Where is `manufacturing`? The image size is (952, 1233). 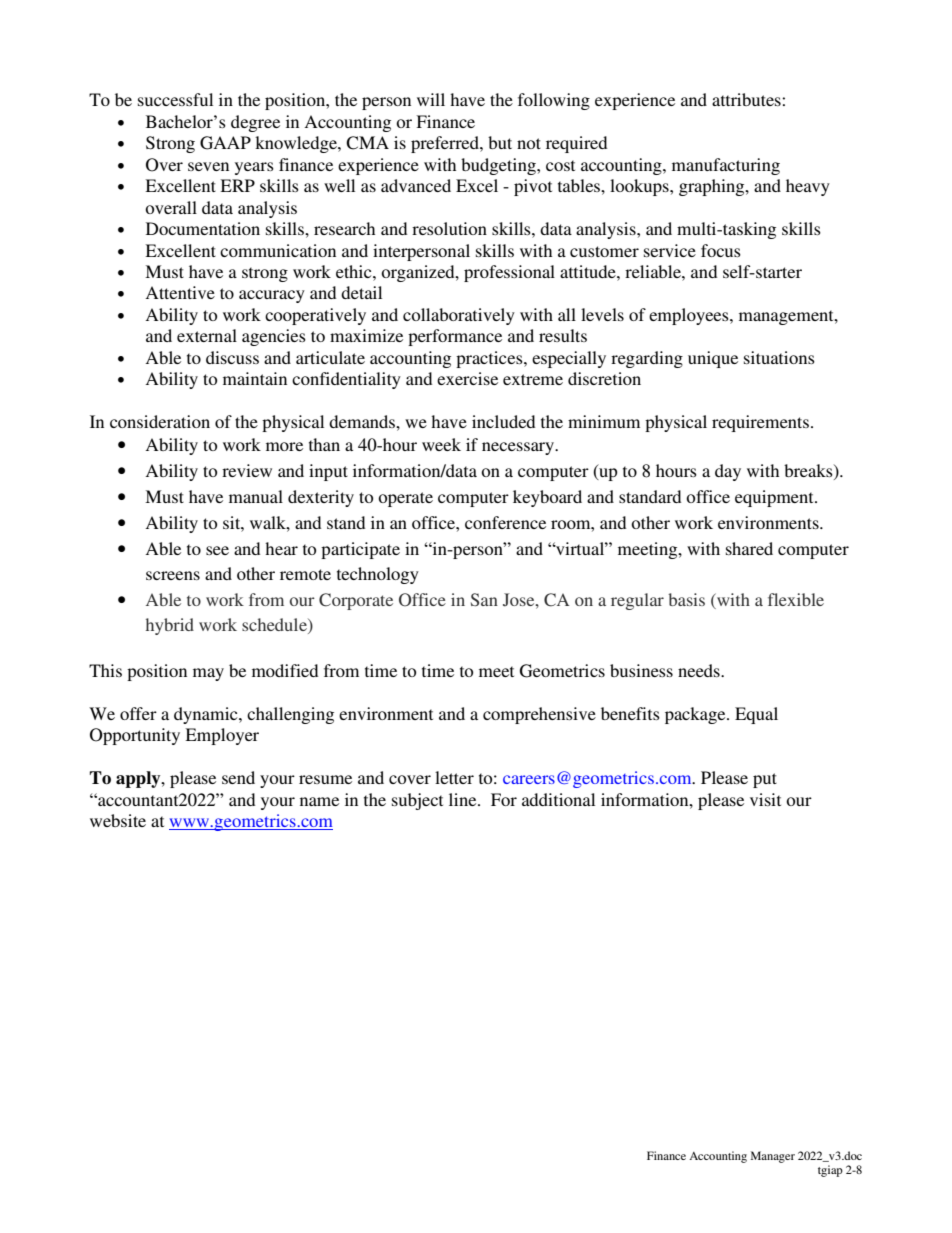
manufacturing is located at coordinates (726, 166).
